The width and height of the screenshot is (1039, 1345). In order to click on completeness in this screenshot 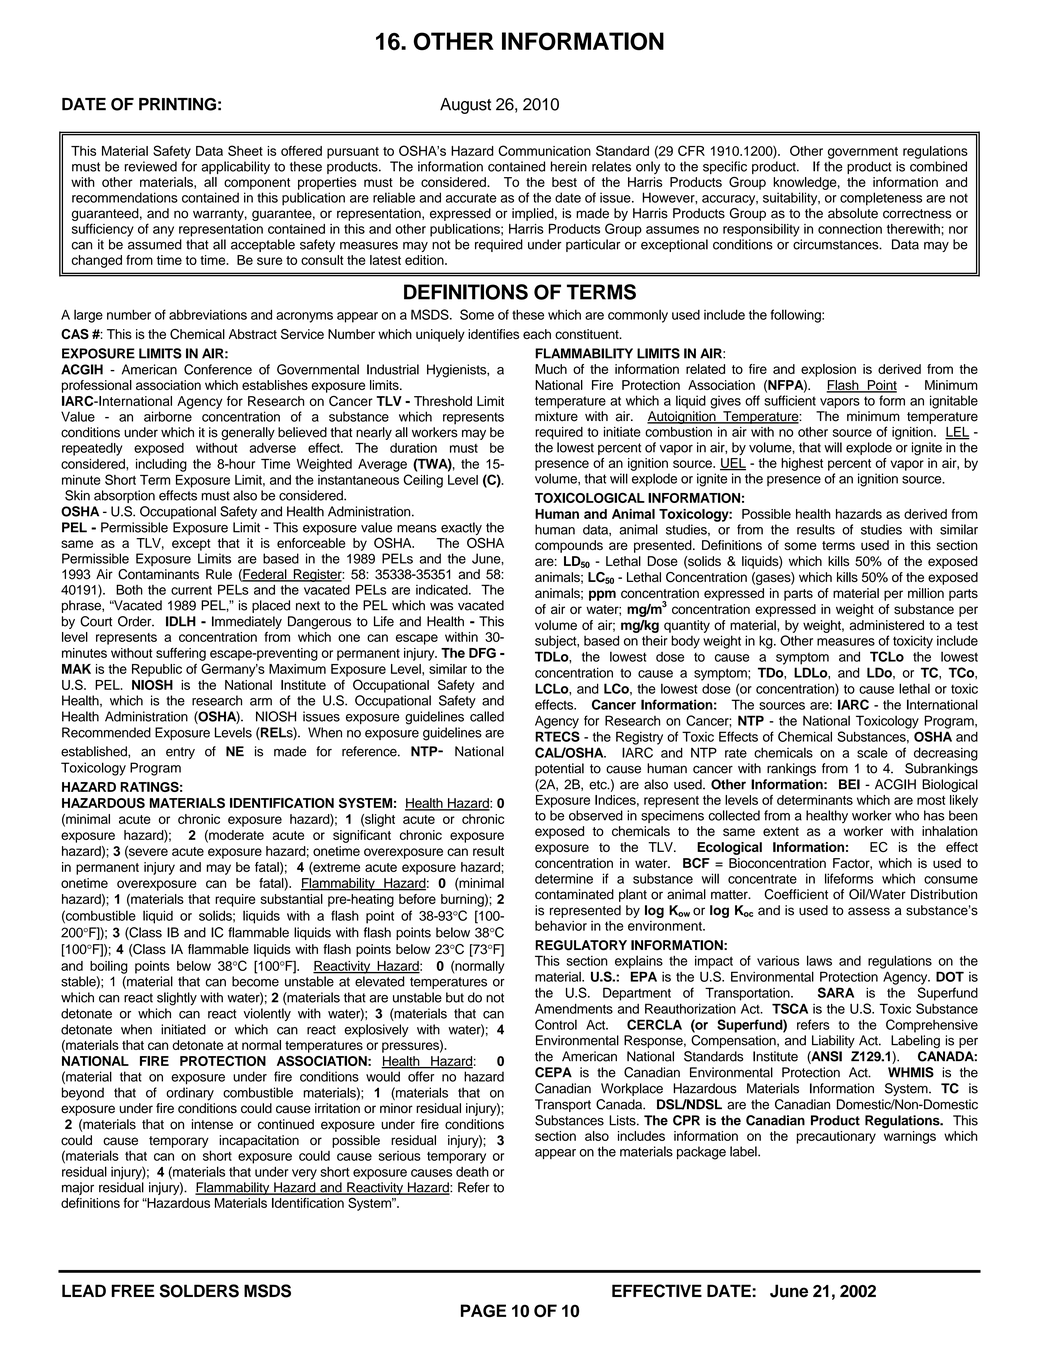, I will do `click(881, 199)`.
